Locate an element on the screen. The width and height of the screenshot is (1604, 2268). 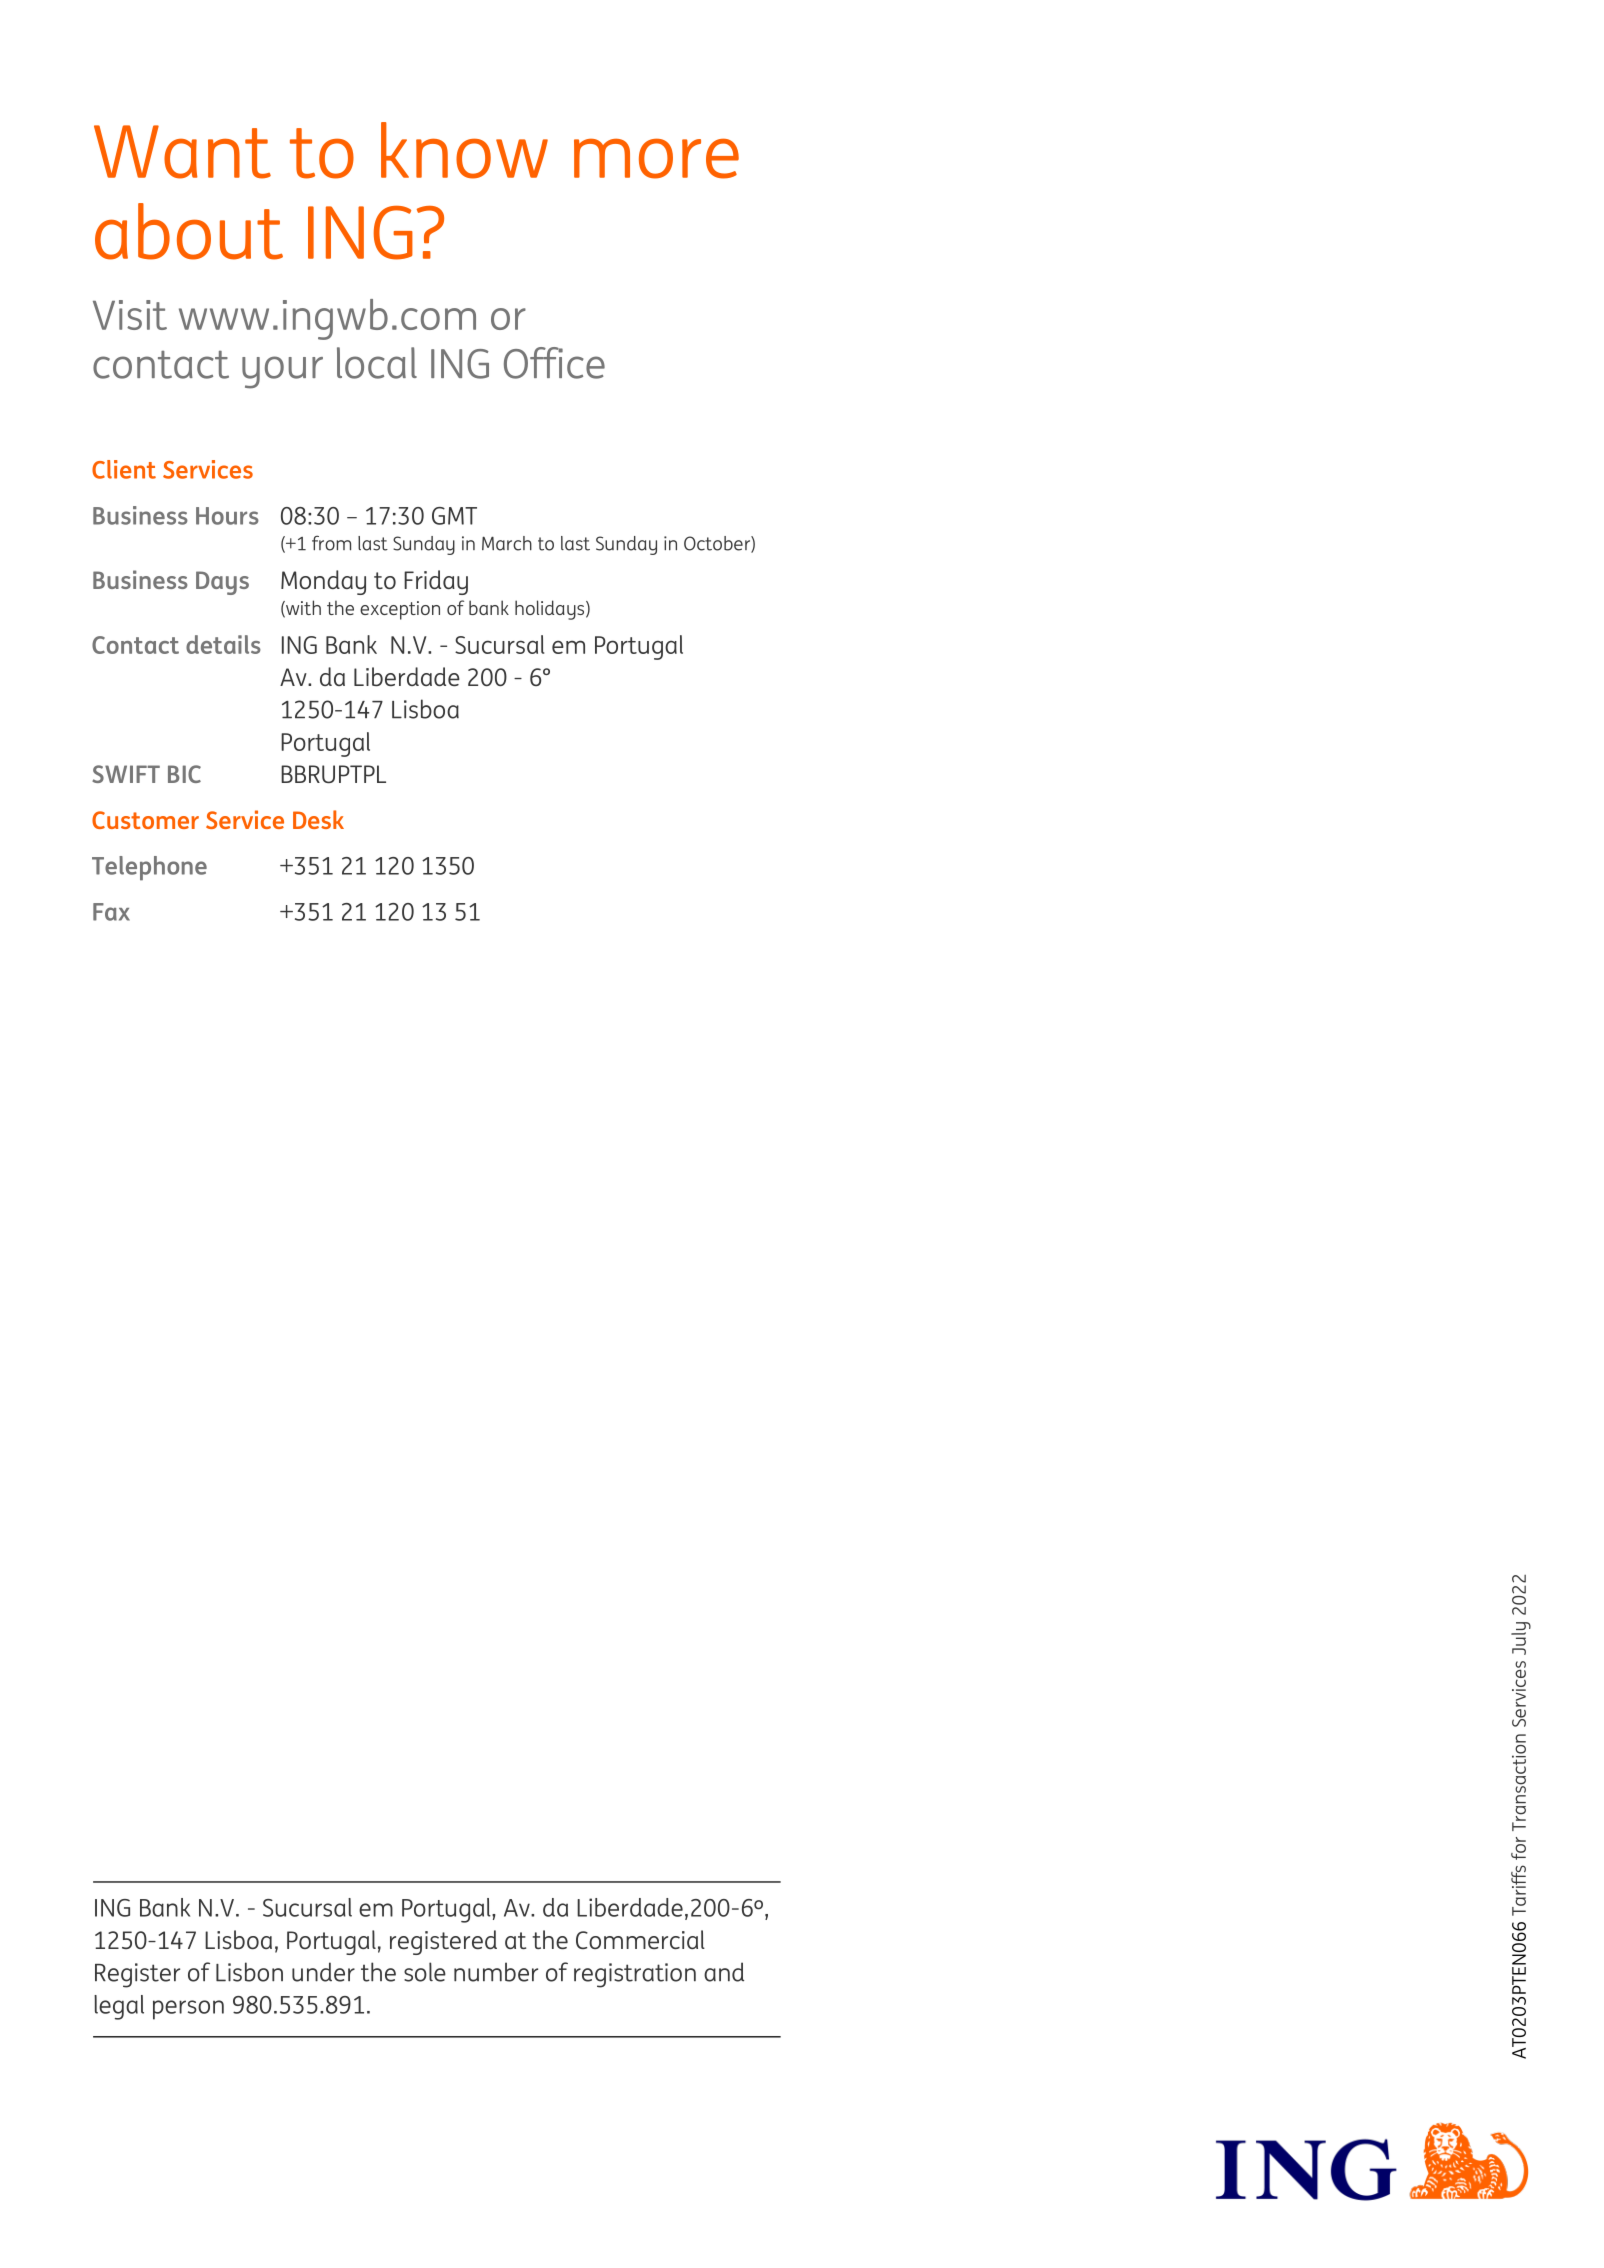
know is located at coordinates (464, 150).
